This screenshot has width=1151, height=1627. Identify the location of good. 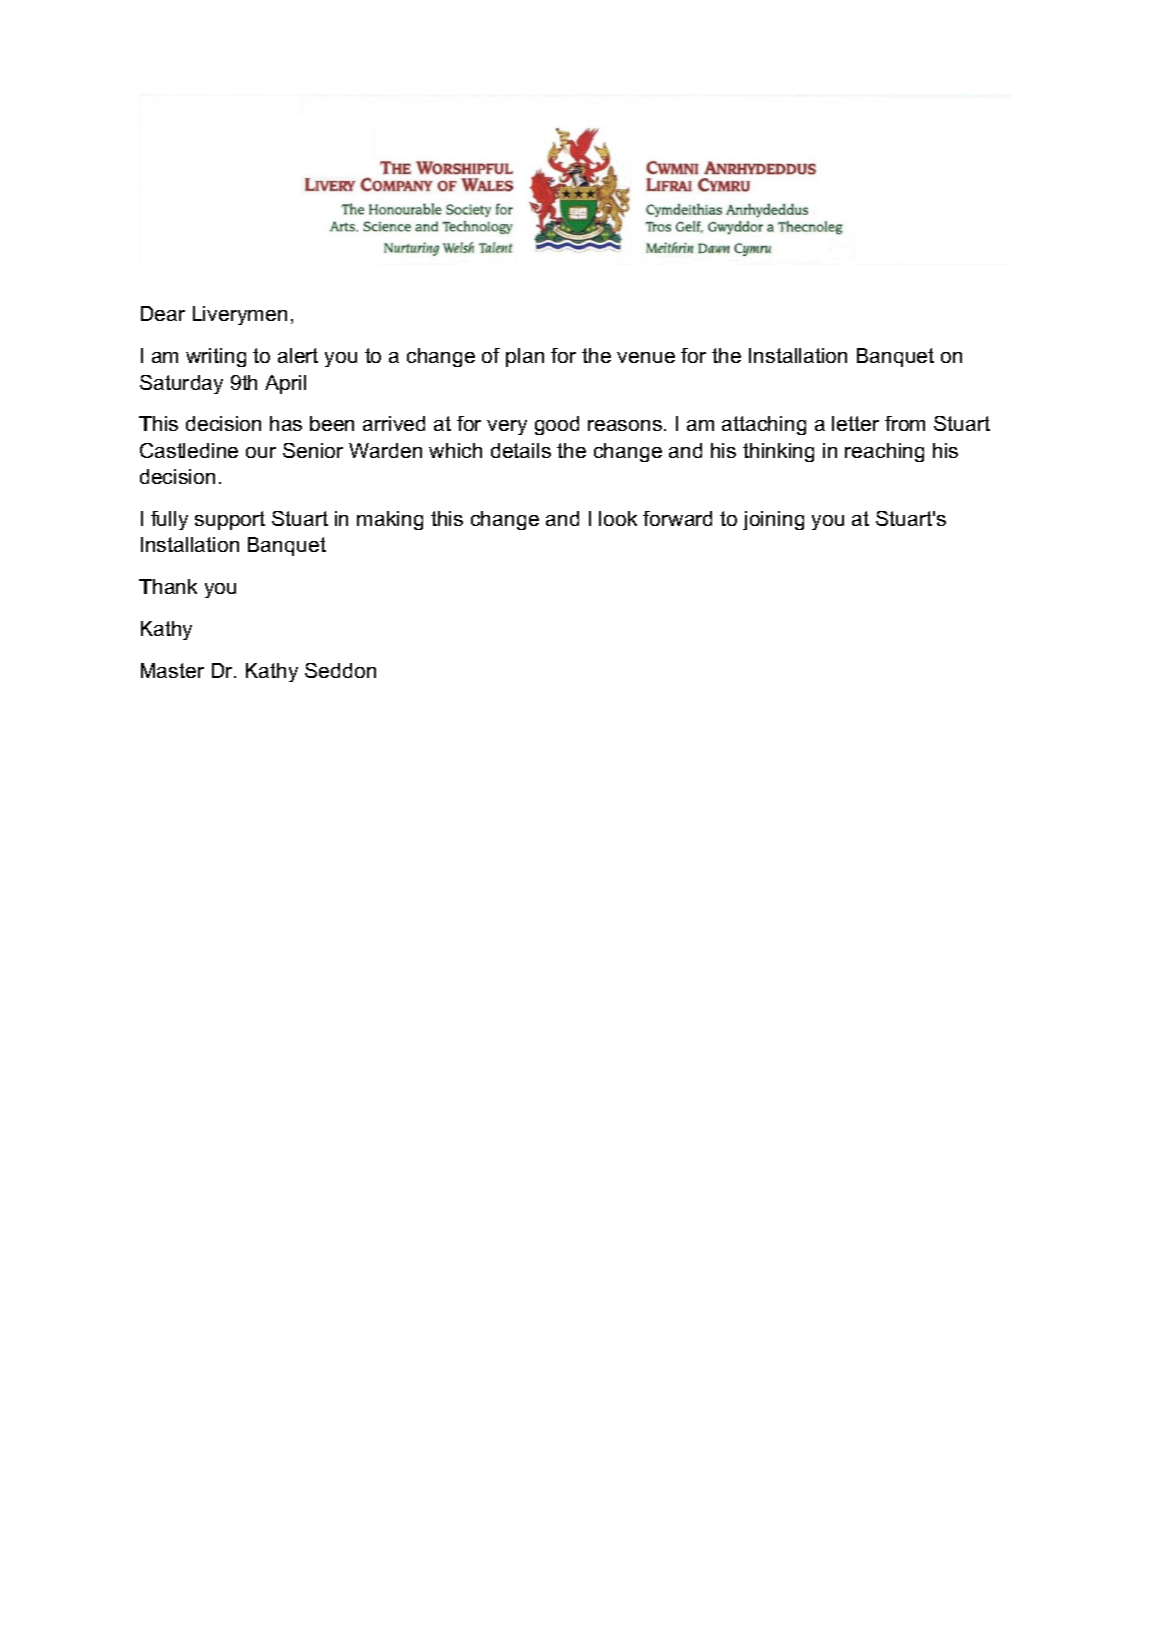
(557, 425).
